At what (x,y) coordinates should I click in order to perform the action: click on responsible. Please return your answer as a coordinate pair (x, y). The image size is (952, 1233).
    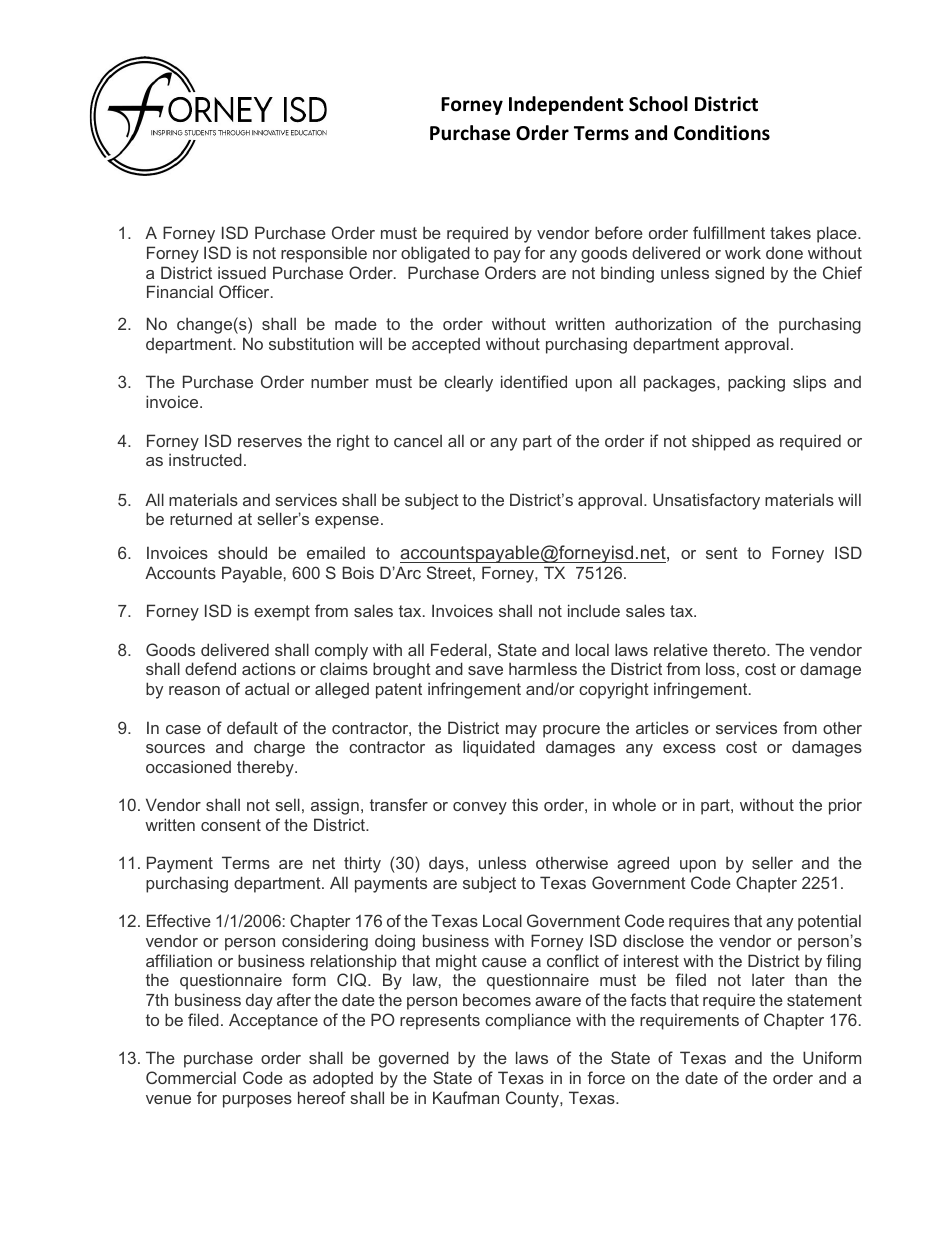
    Looking at the image, I should click on (324, 254).
